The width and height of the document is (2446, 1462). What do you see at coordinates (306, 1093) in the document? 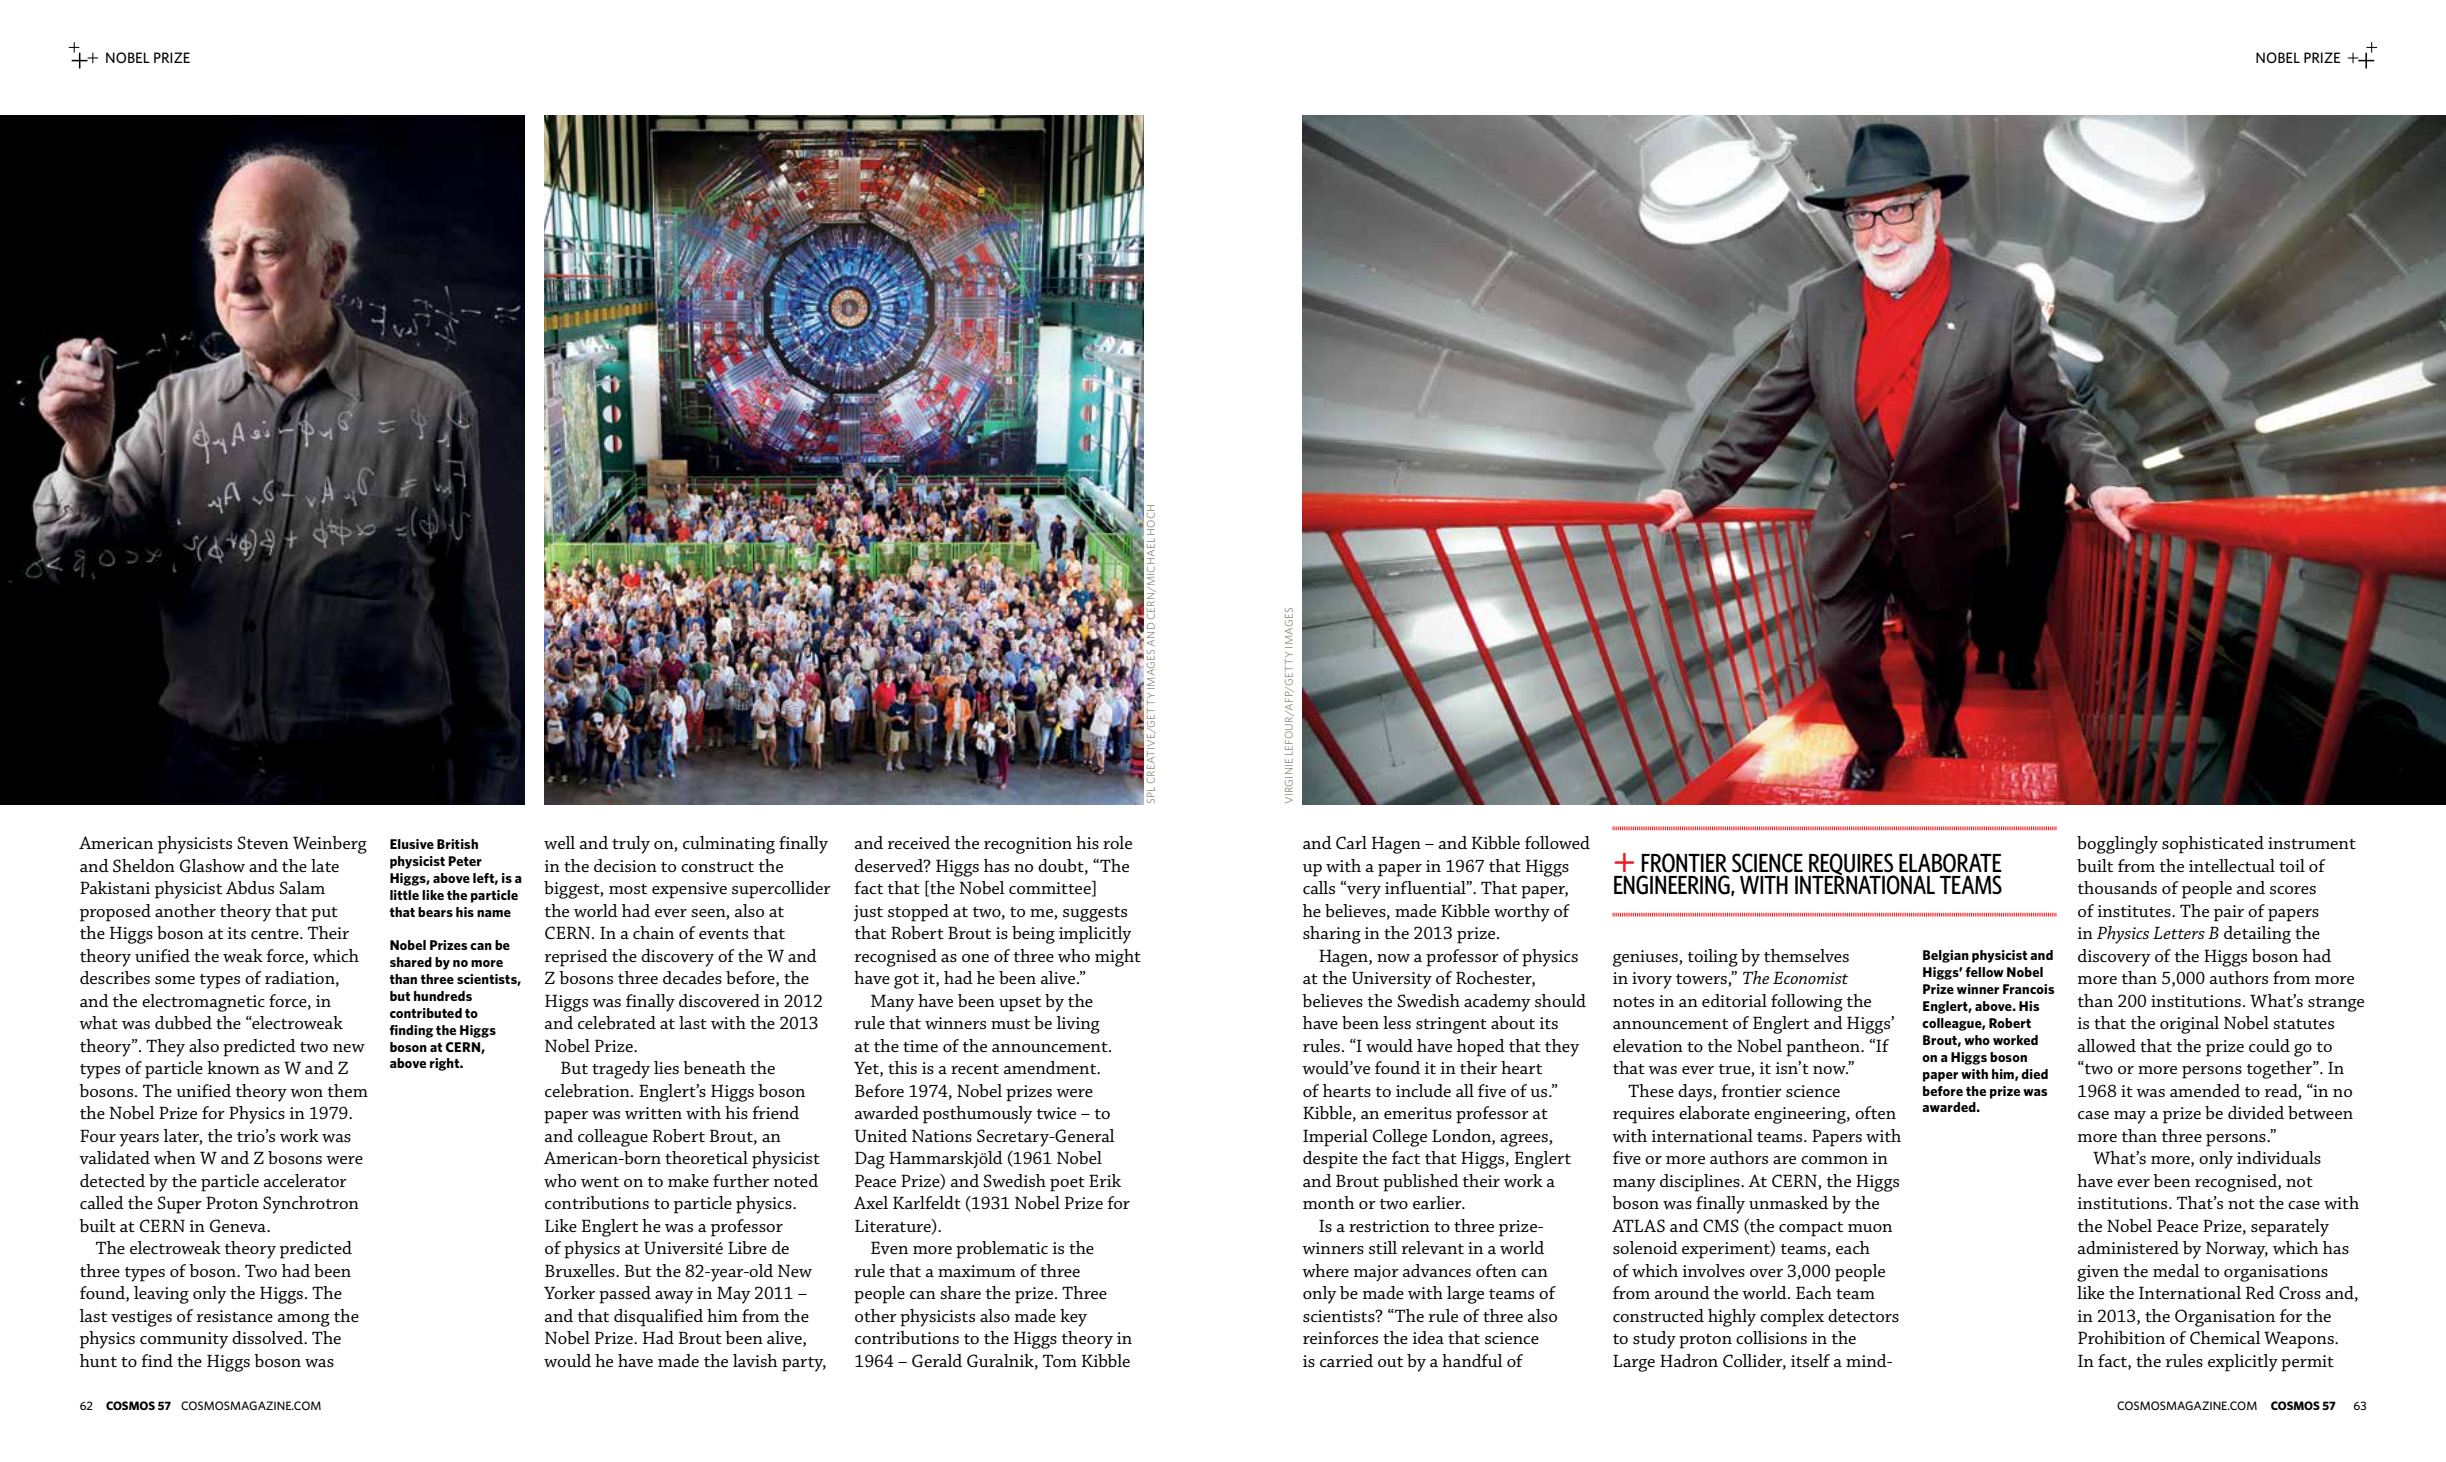
I see `won` at bounding box center [306, 1093].
